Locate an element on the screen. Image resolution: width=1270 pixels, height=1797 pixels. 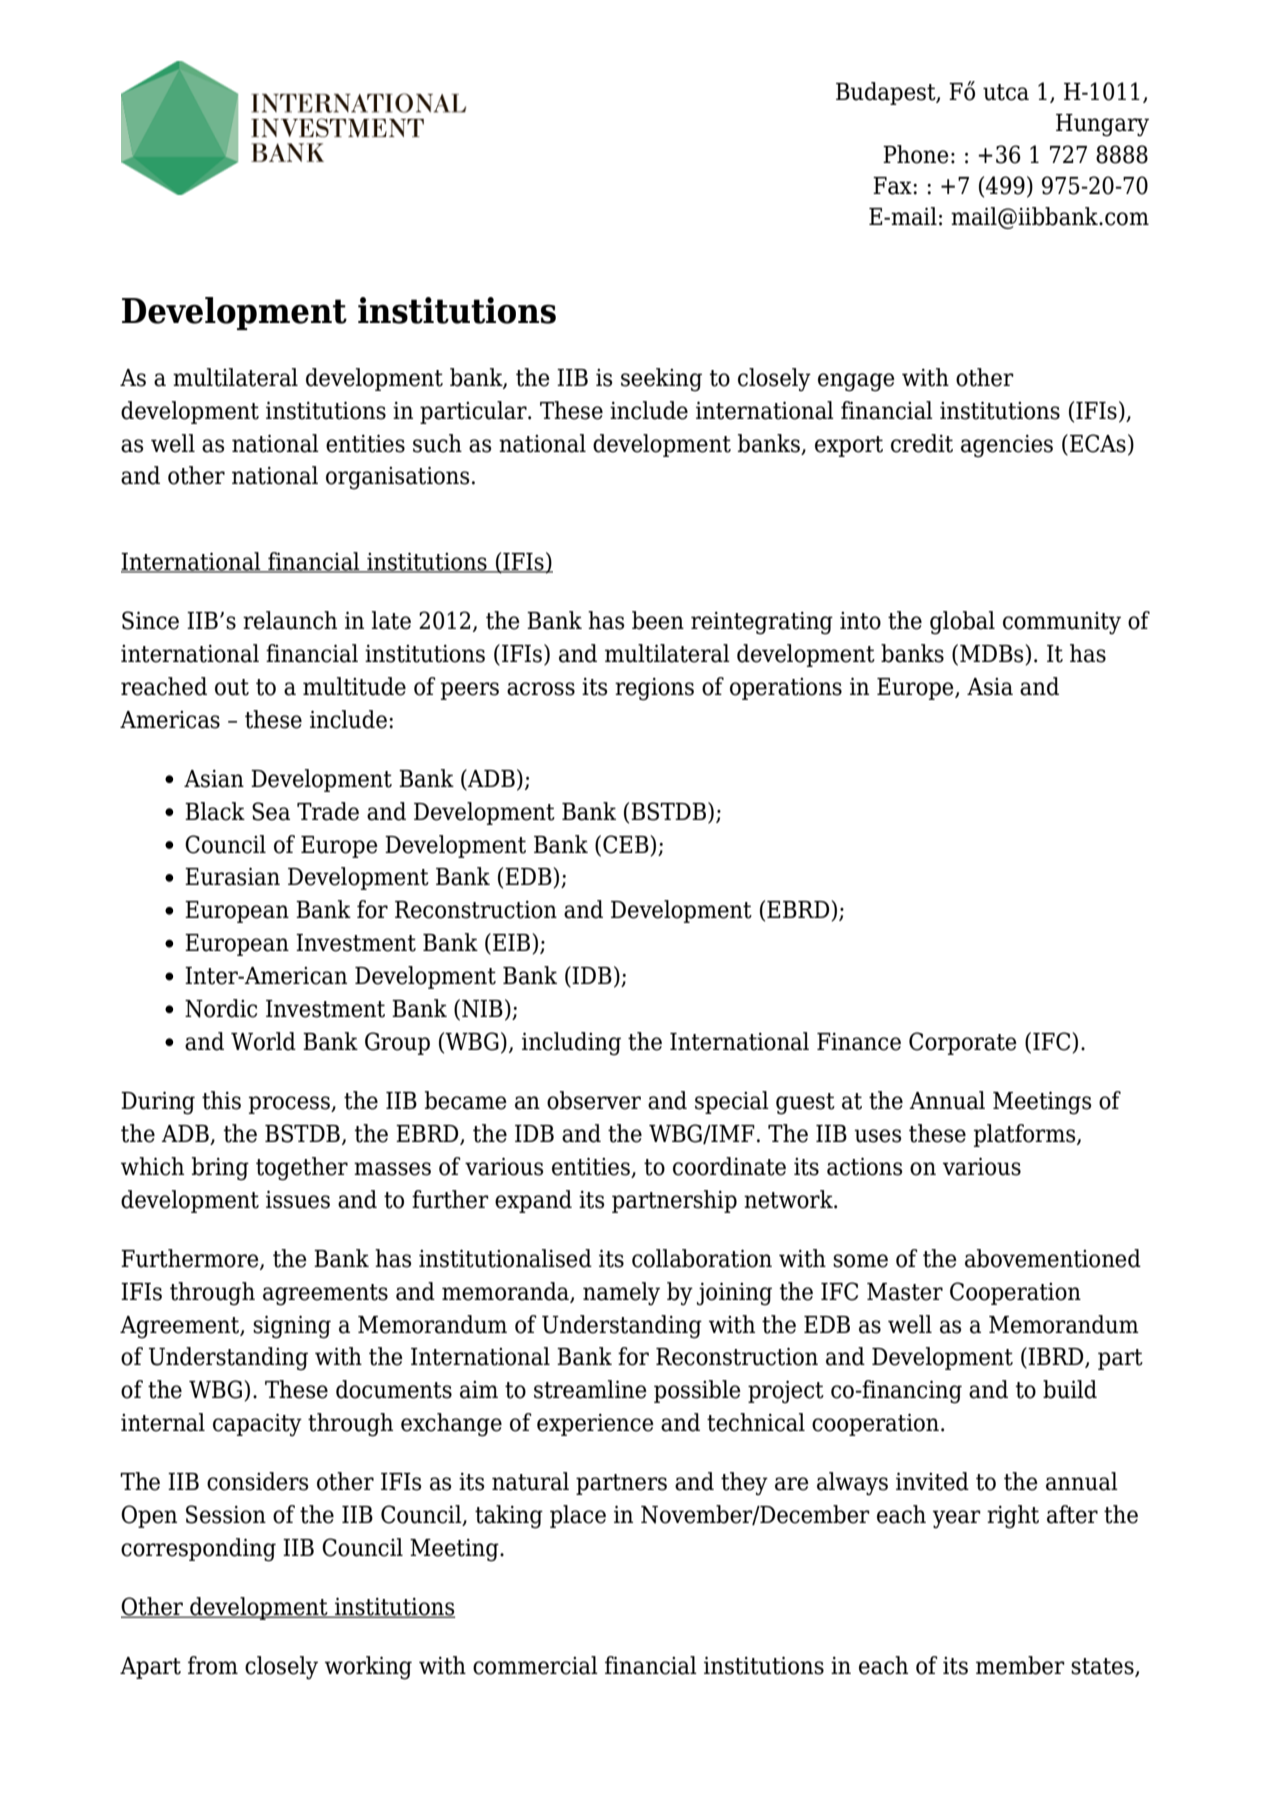
Budapest is located at coordinates (887, 93).
